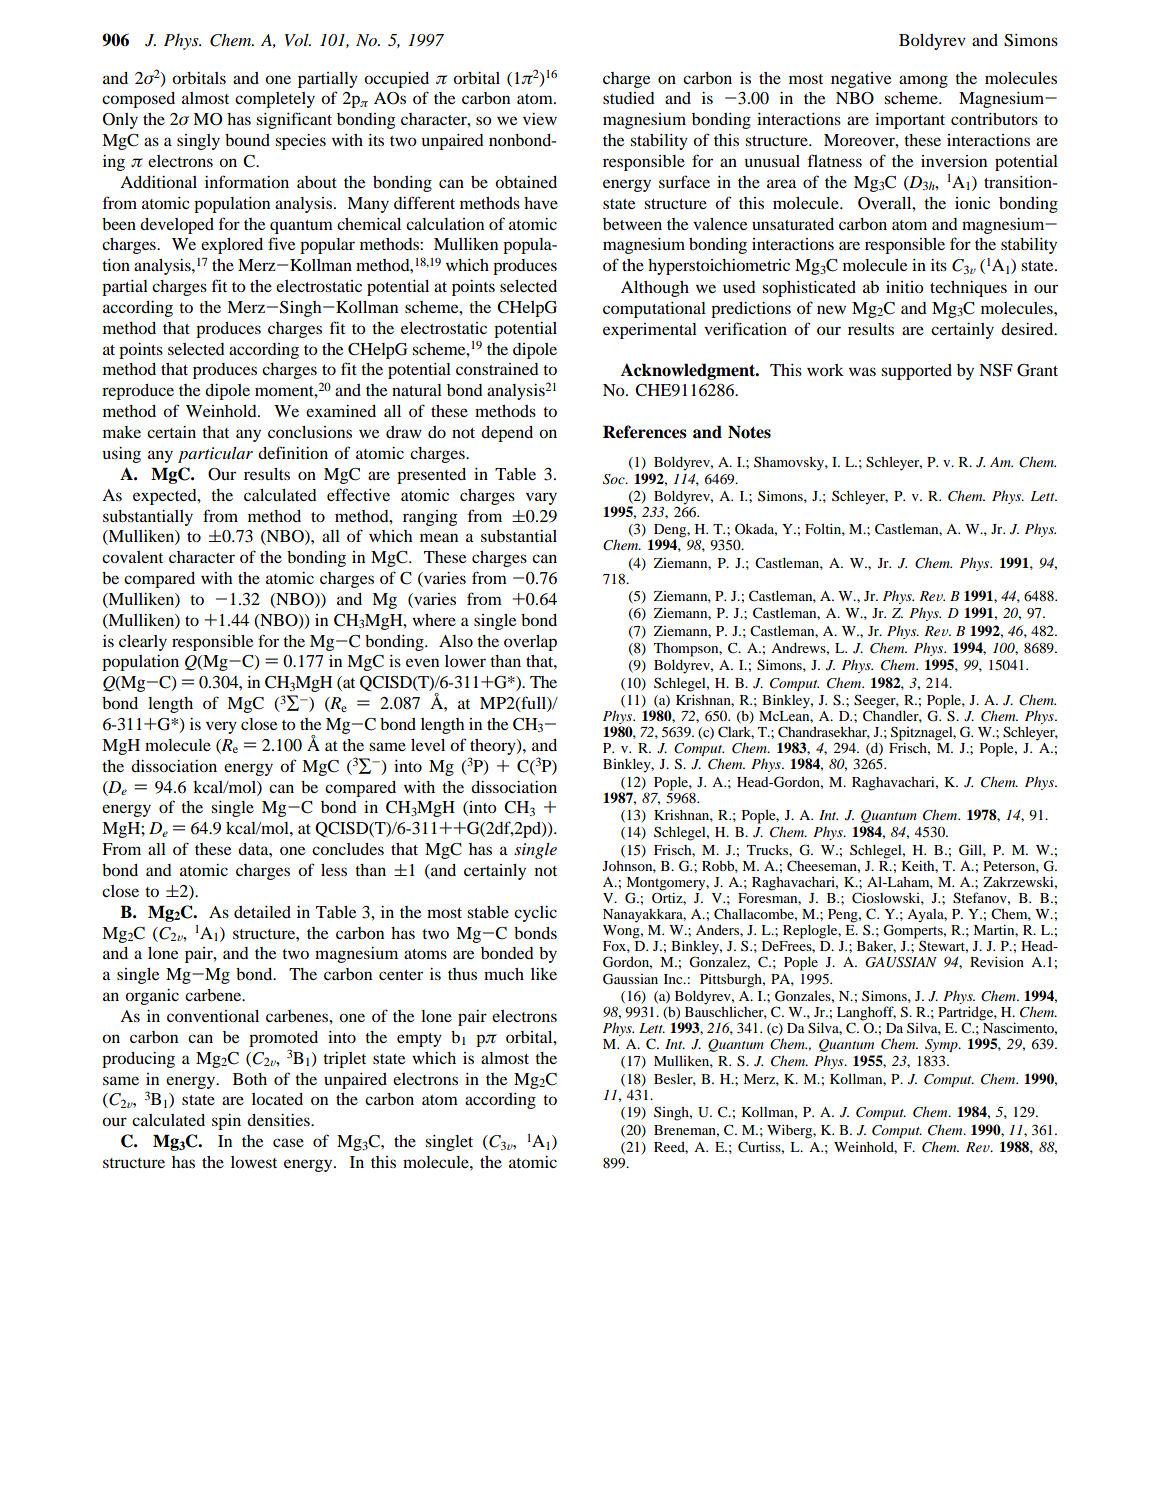 This page has height=1505, width=1163. What do you see at coordinates (629, 98) in the page?
I see `studied` at bounding box center [629, 98].
